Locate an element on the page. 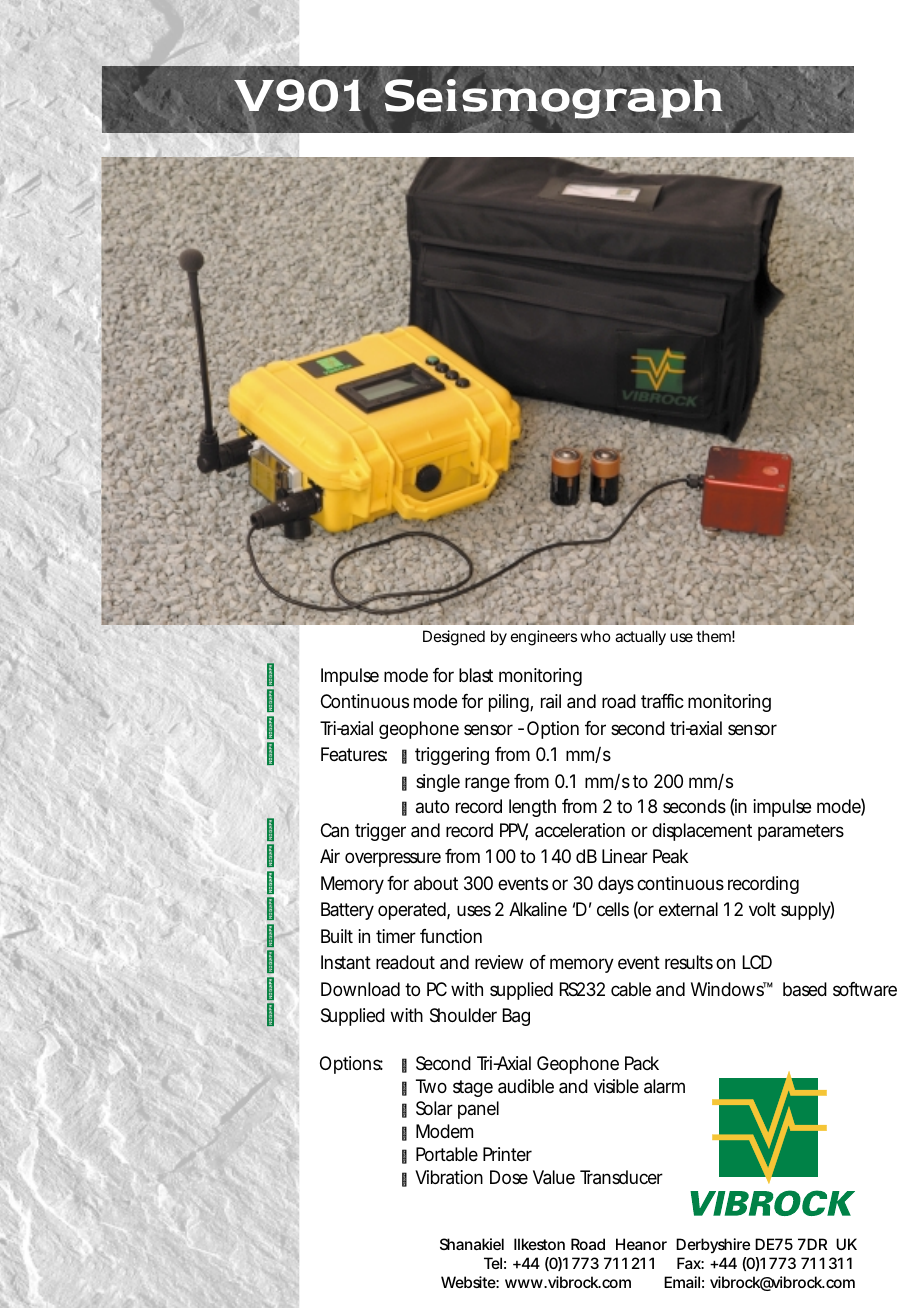 The image size is (924, 1308). actually is located at coordinates (640, 638).
